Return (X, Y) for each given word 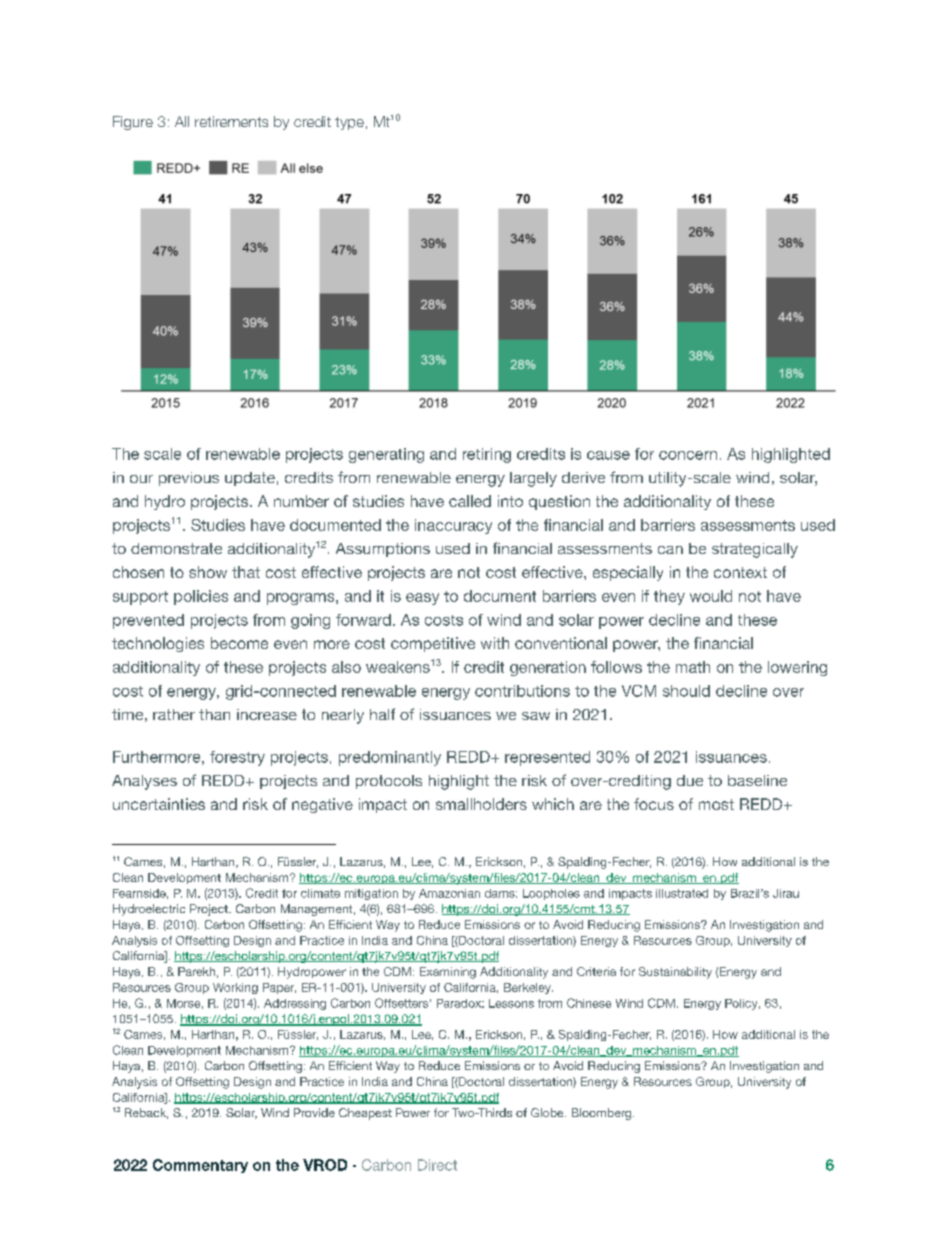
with (495, 643)
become (239, 643)
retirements (231, 121)
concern (688, 455)
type (349, 123)
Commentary (200, 1166)
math (693, 667)
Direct (437, 1165)
